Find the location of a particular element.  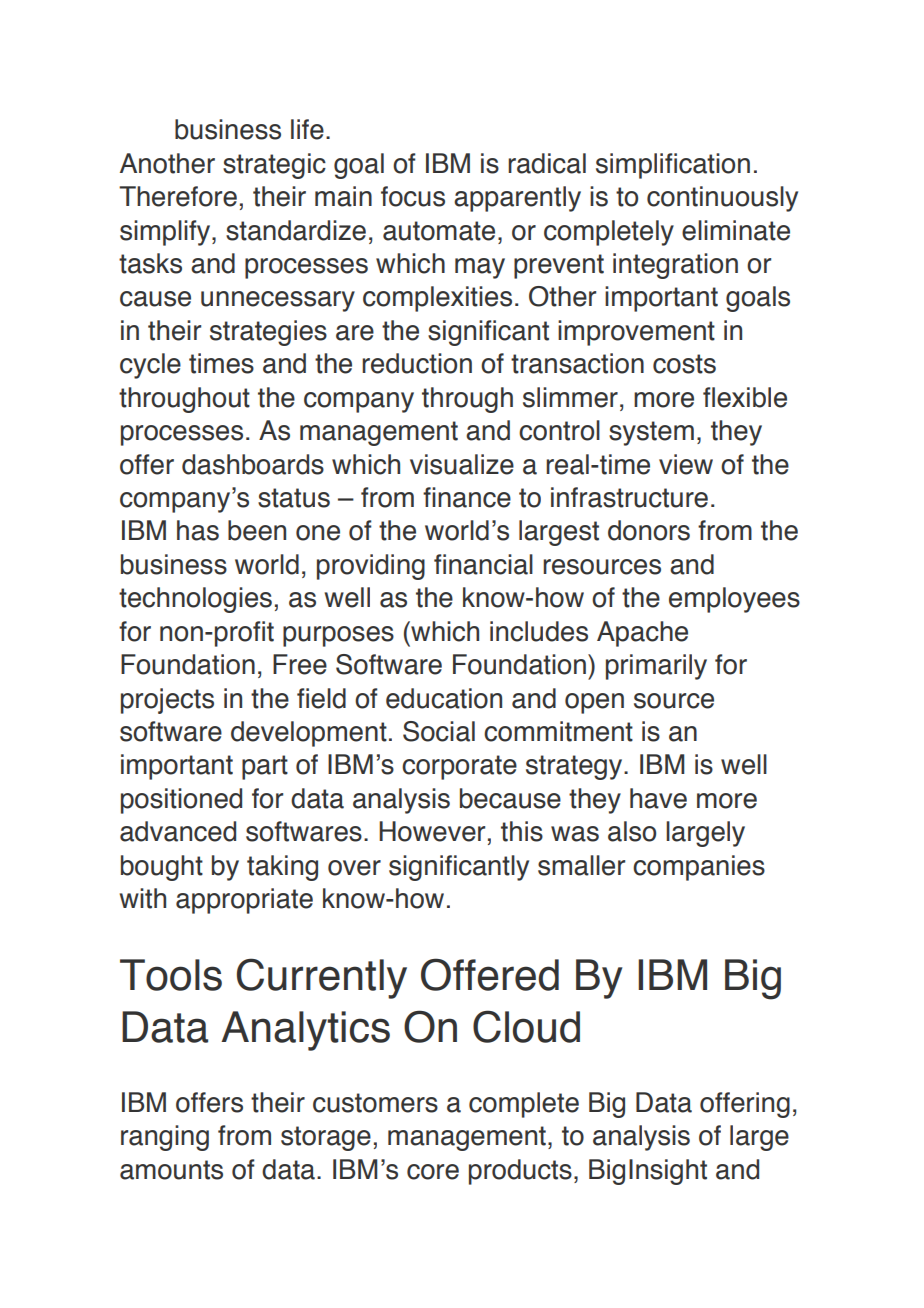

Tools is located at coordinates (171, 975).
